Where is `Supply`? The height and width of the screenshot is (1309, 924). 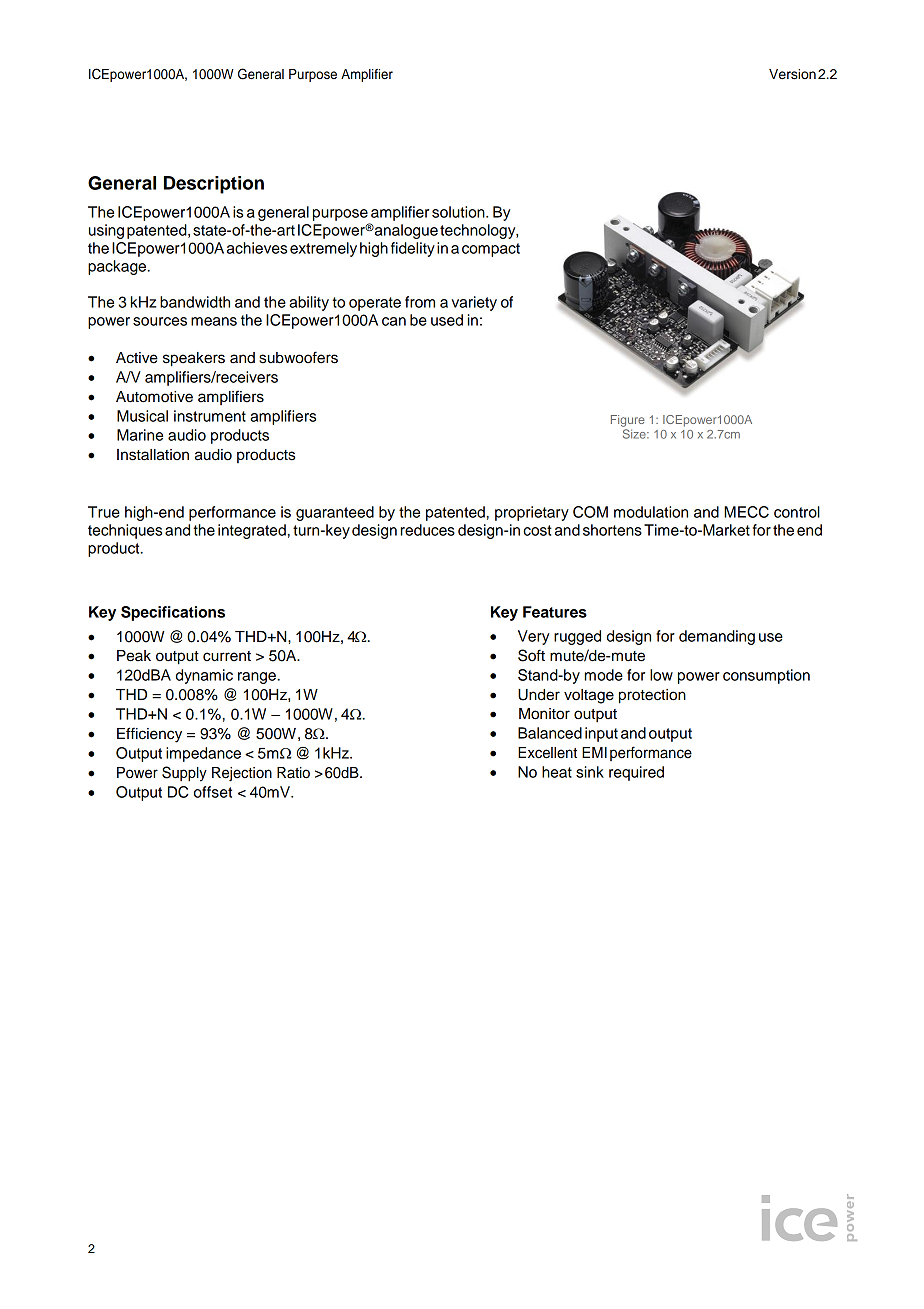
Supply is located at coordinates (184, 774).
